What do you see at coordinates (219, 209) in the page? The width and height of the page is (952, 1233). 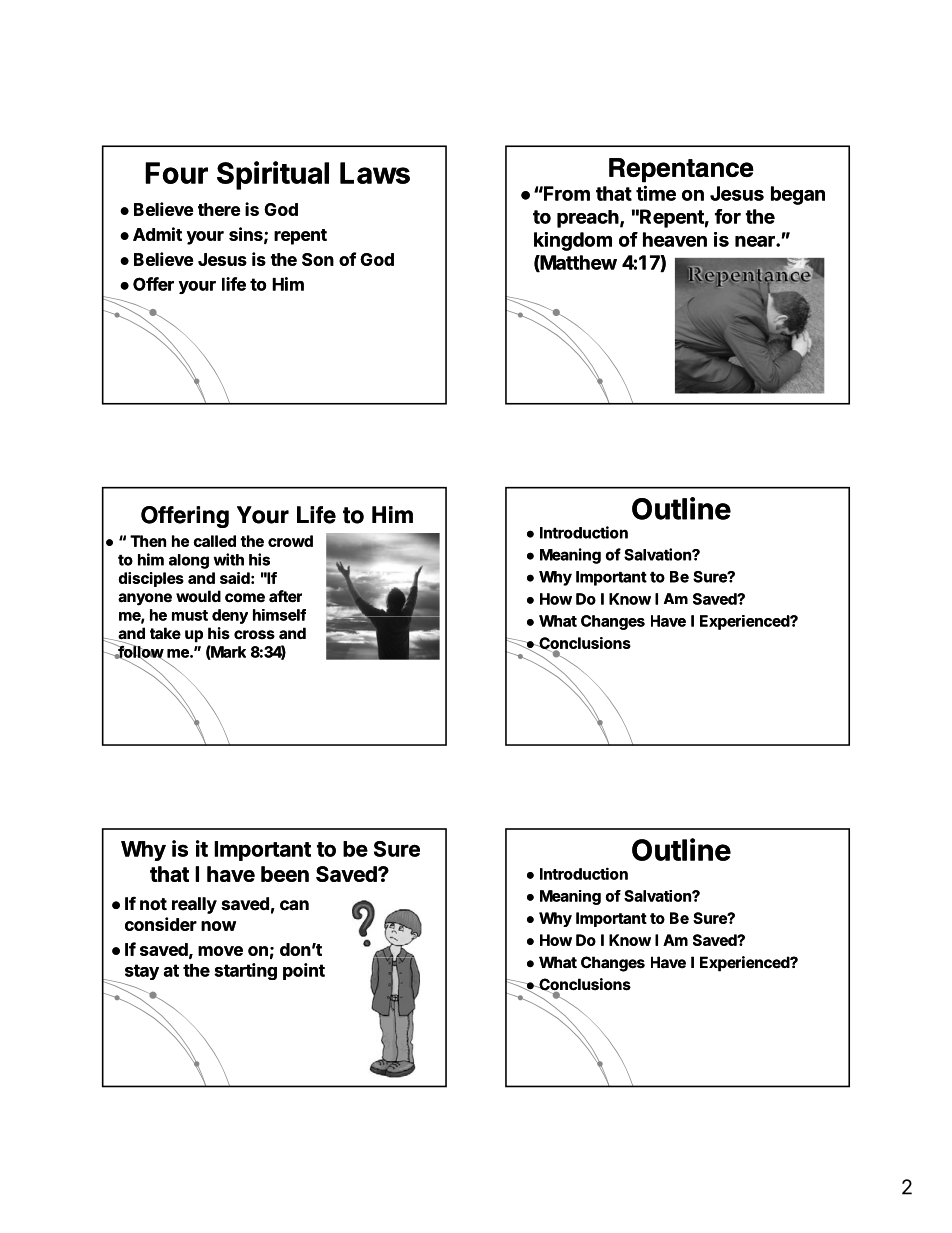 I see `there` at bounding box center [219, 209].
